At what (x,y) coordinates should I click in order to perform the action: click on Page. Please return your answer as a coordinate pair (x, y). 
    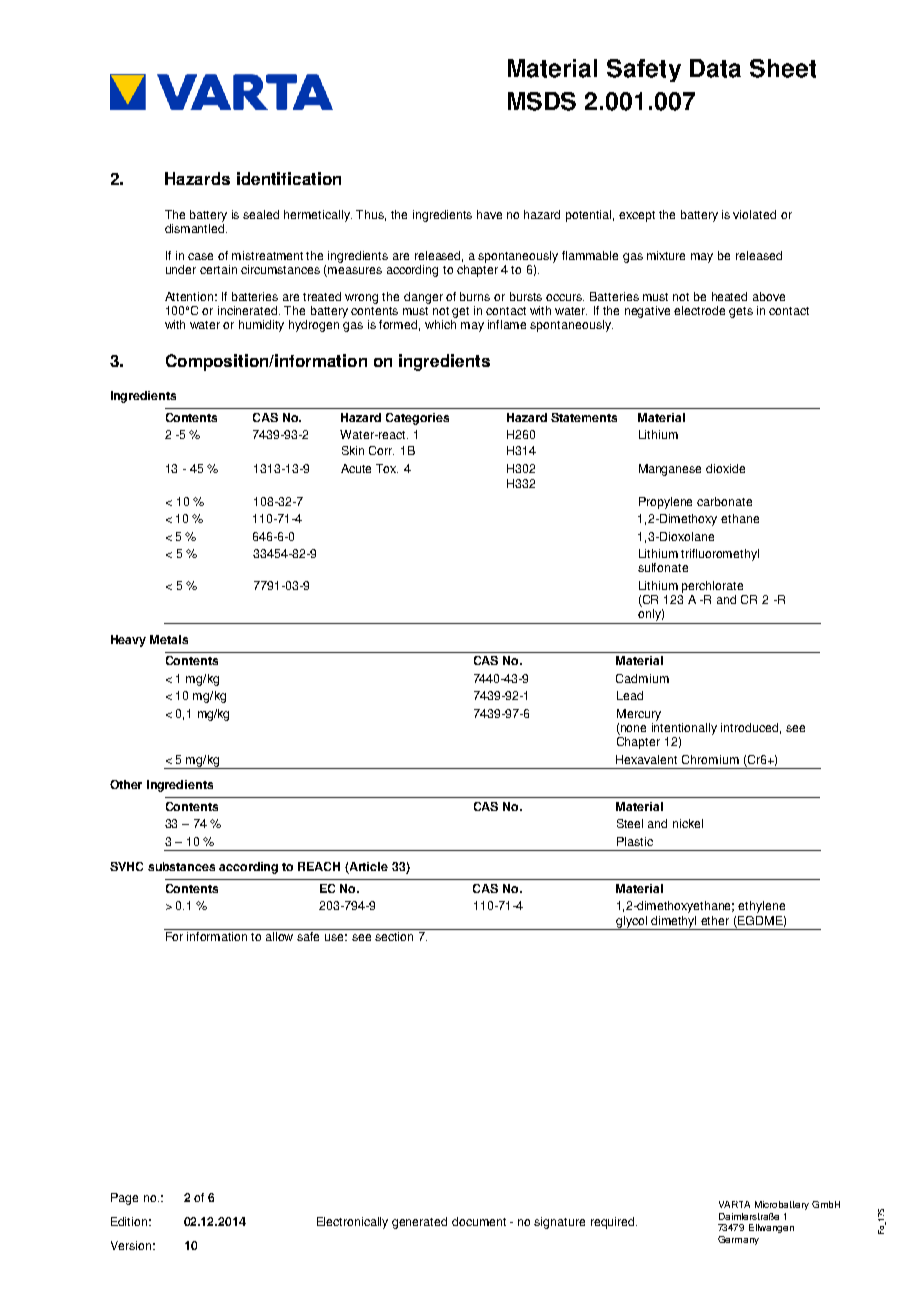
    Looking at the image, I should click on (124, 1199).
